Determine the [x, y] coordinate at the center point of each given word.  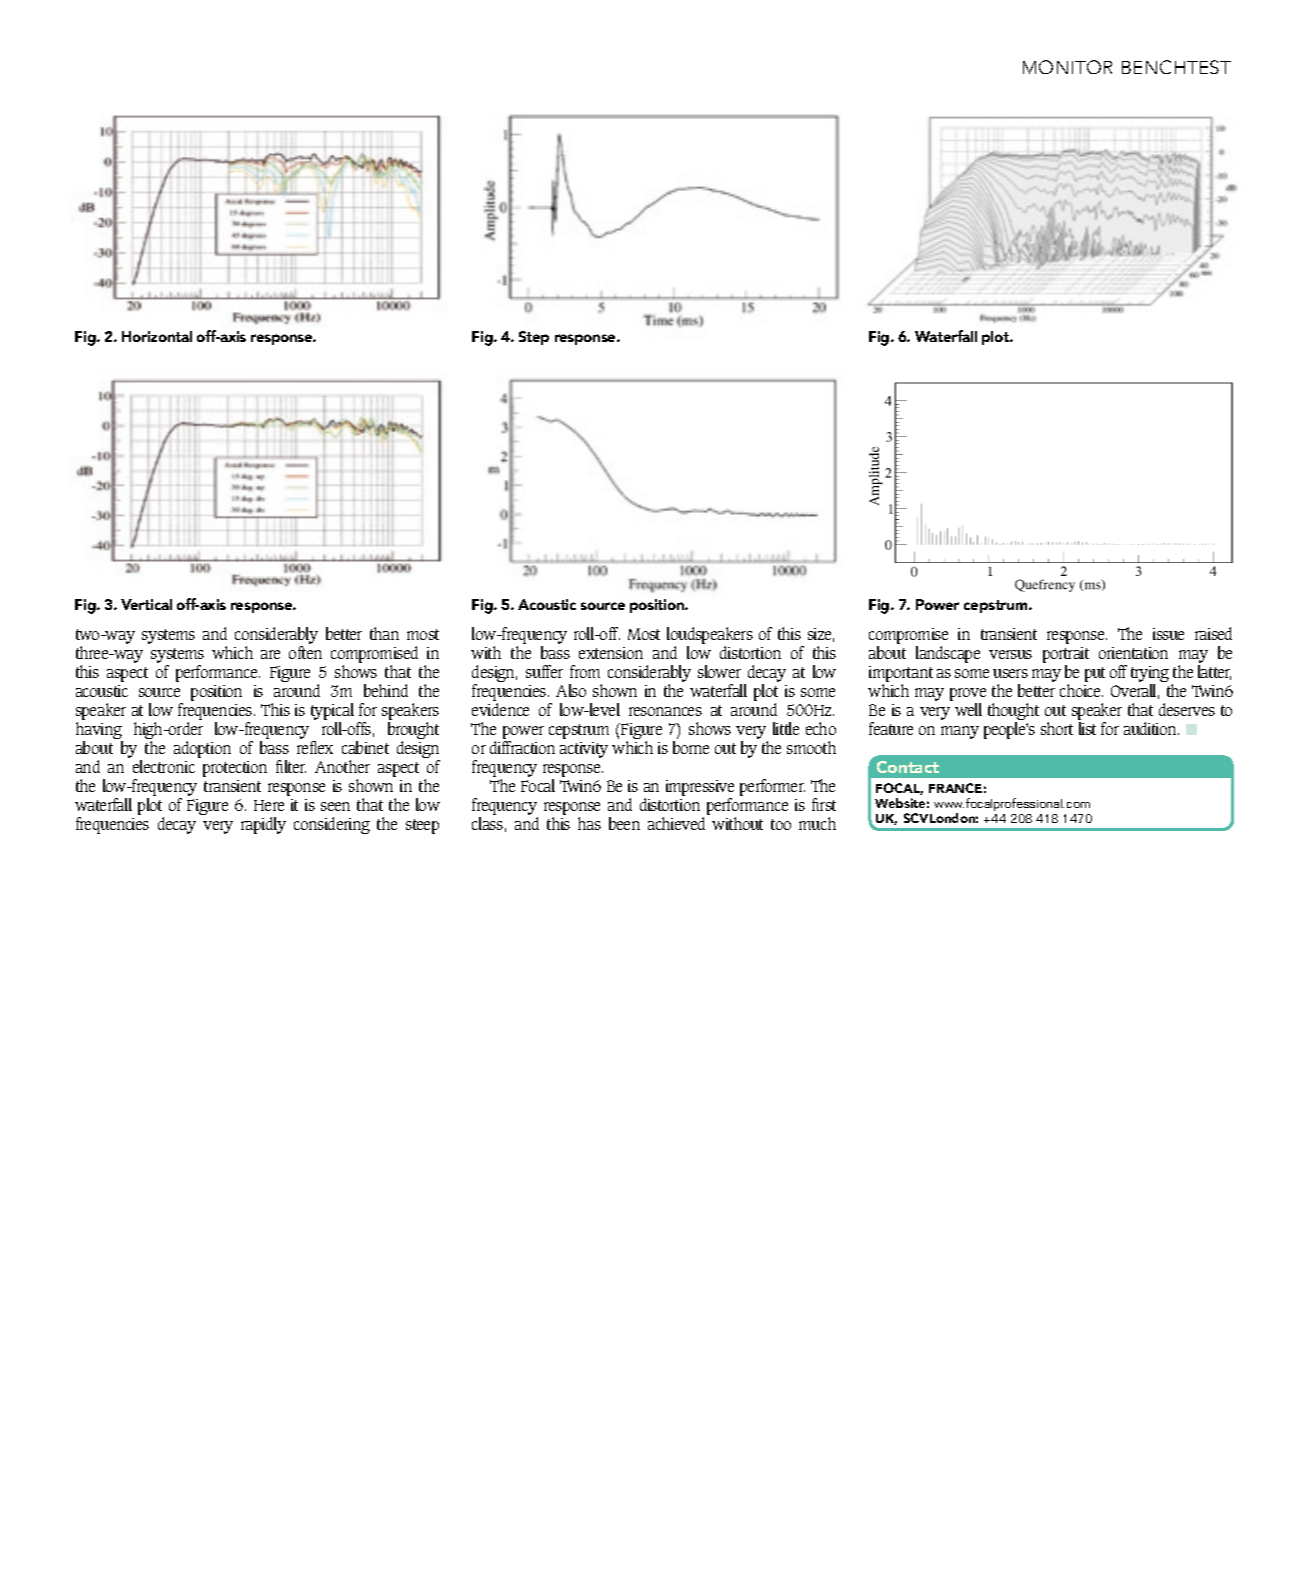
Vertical [146, 604]
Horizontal [157, 336]
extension [611, 653]
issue [1168, 634]
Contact [908, 767]
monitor [1067, 67]
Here [269, 805]
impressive [700, 789]
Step [534, 338]
